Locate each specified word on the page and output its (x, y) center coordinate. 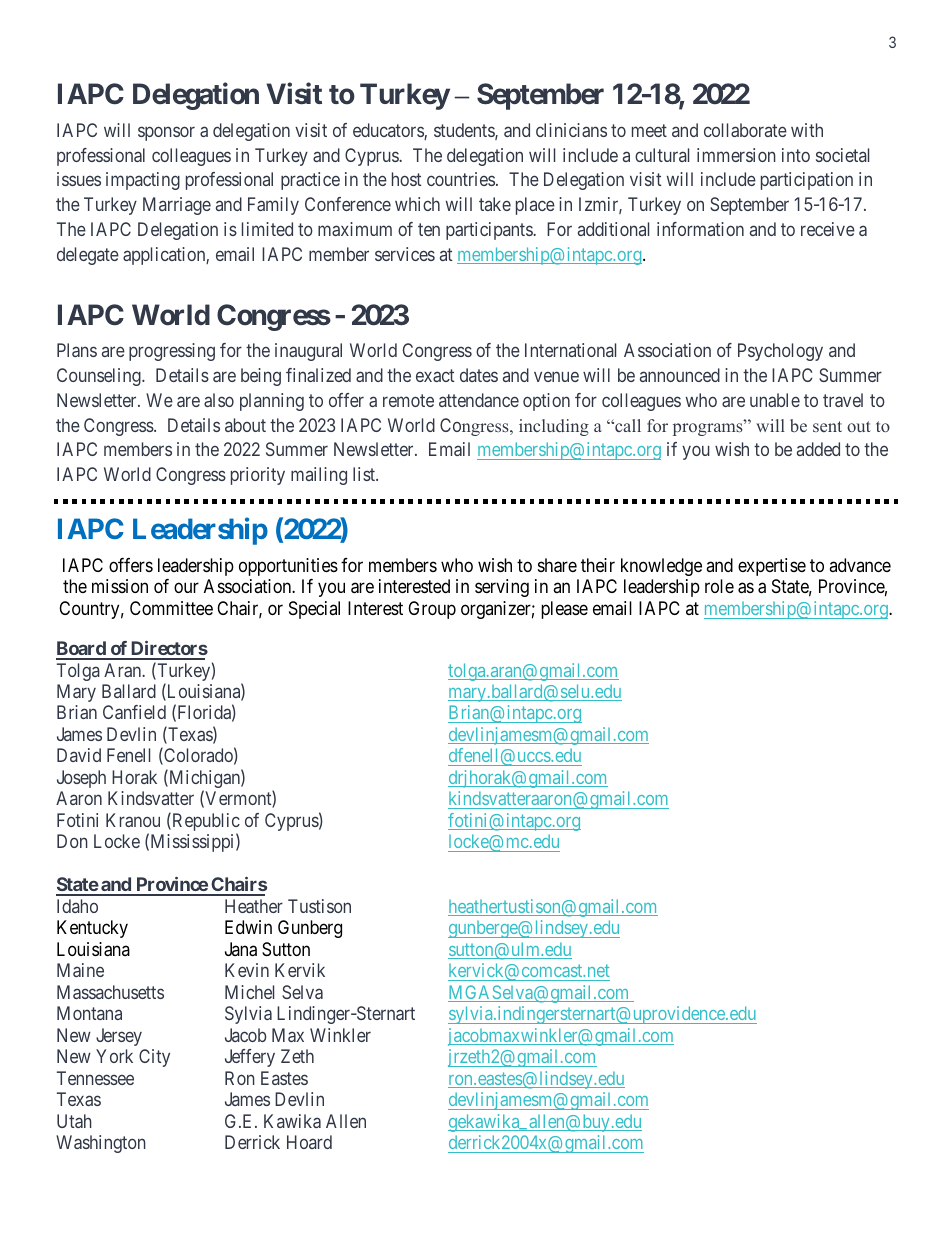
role (719, 586)
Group (432, 610)
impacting (143, 181)
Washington (101, 1144)
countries (461, 179)
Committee (171, 608)
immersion (736, 155)
